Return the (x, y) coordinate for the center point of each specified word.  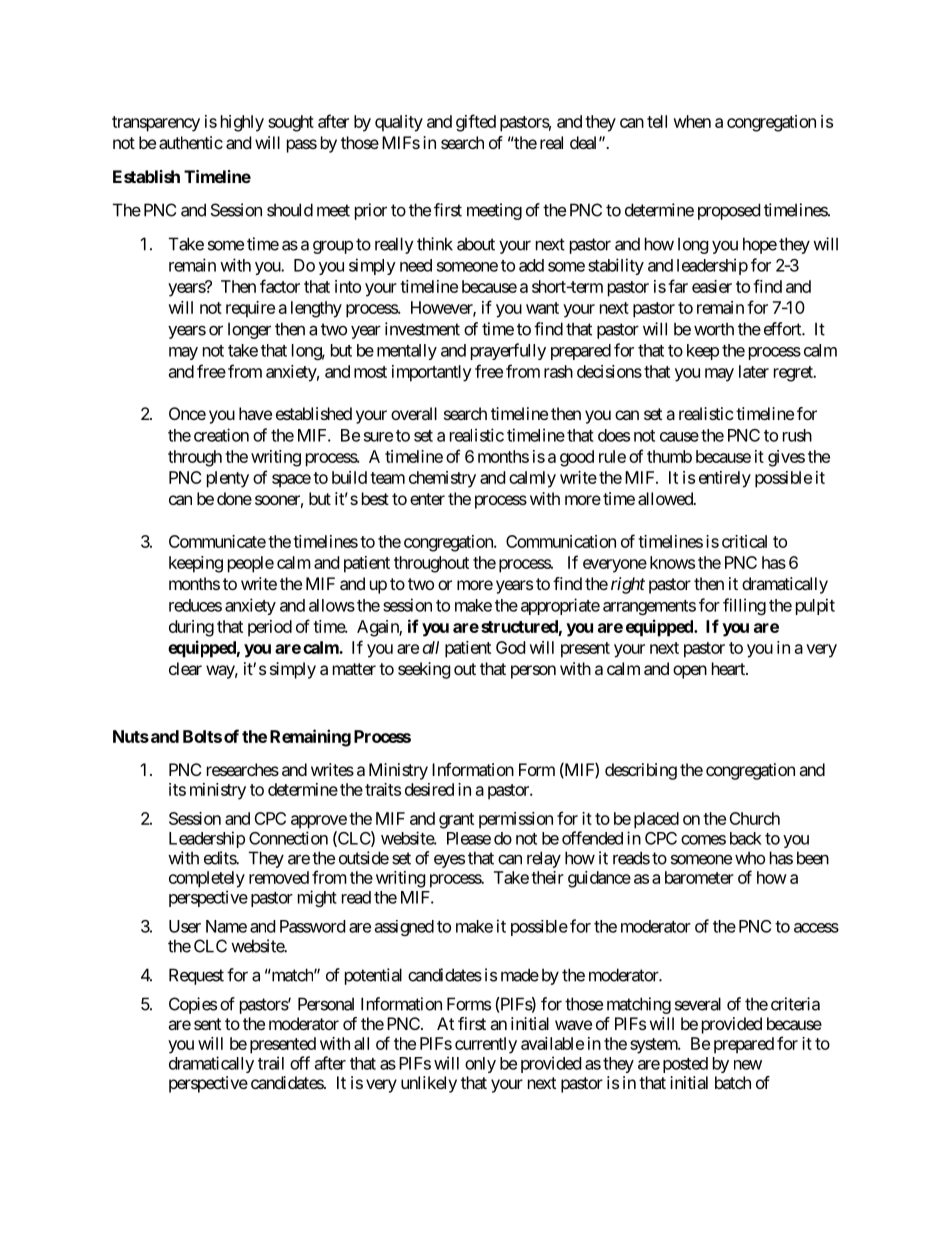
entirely (725, 479)
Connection (288, 838)
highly (242, 123)
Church (754, 818)
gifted (476, 123)
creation (221, 435)
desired (429, 789)
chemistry (442, 479)
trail (271, 1063)
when (692, 121)
